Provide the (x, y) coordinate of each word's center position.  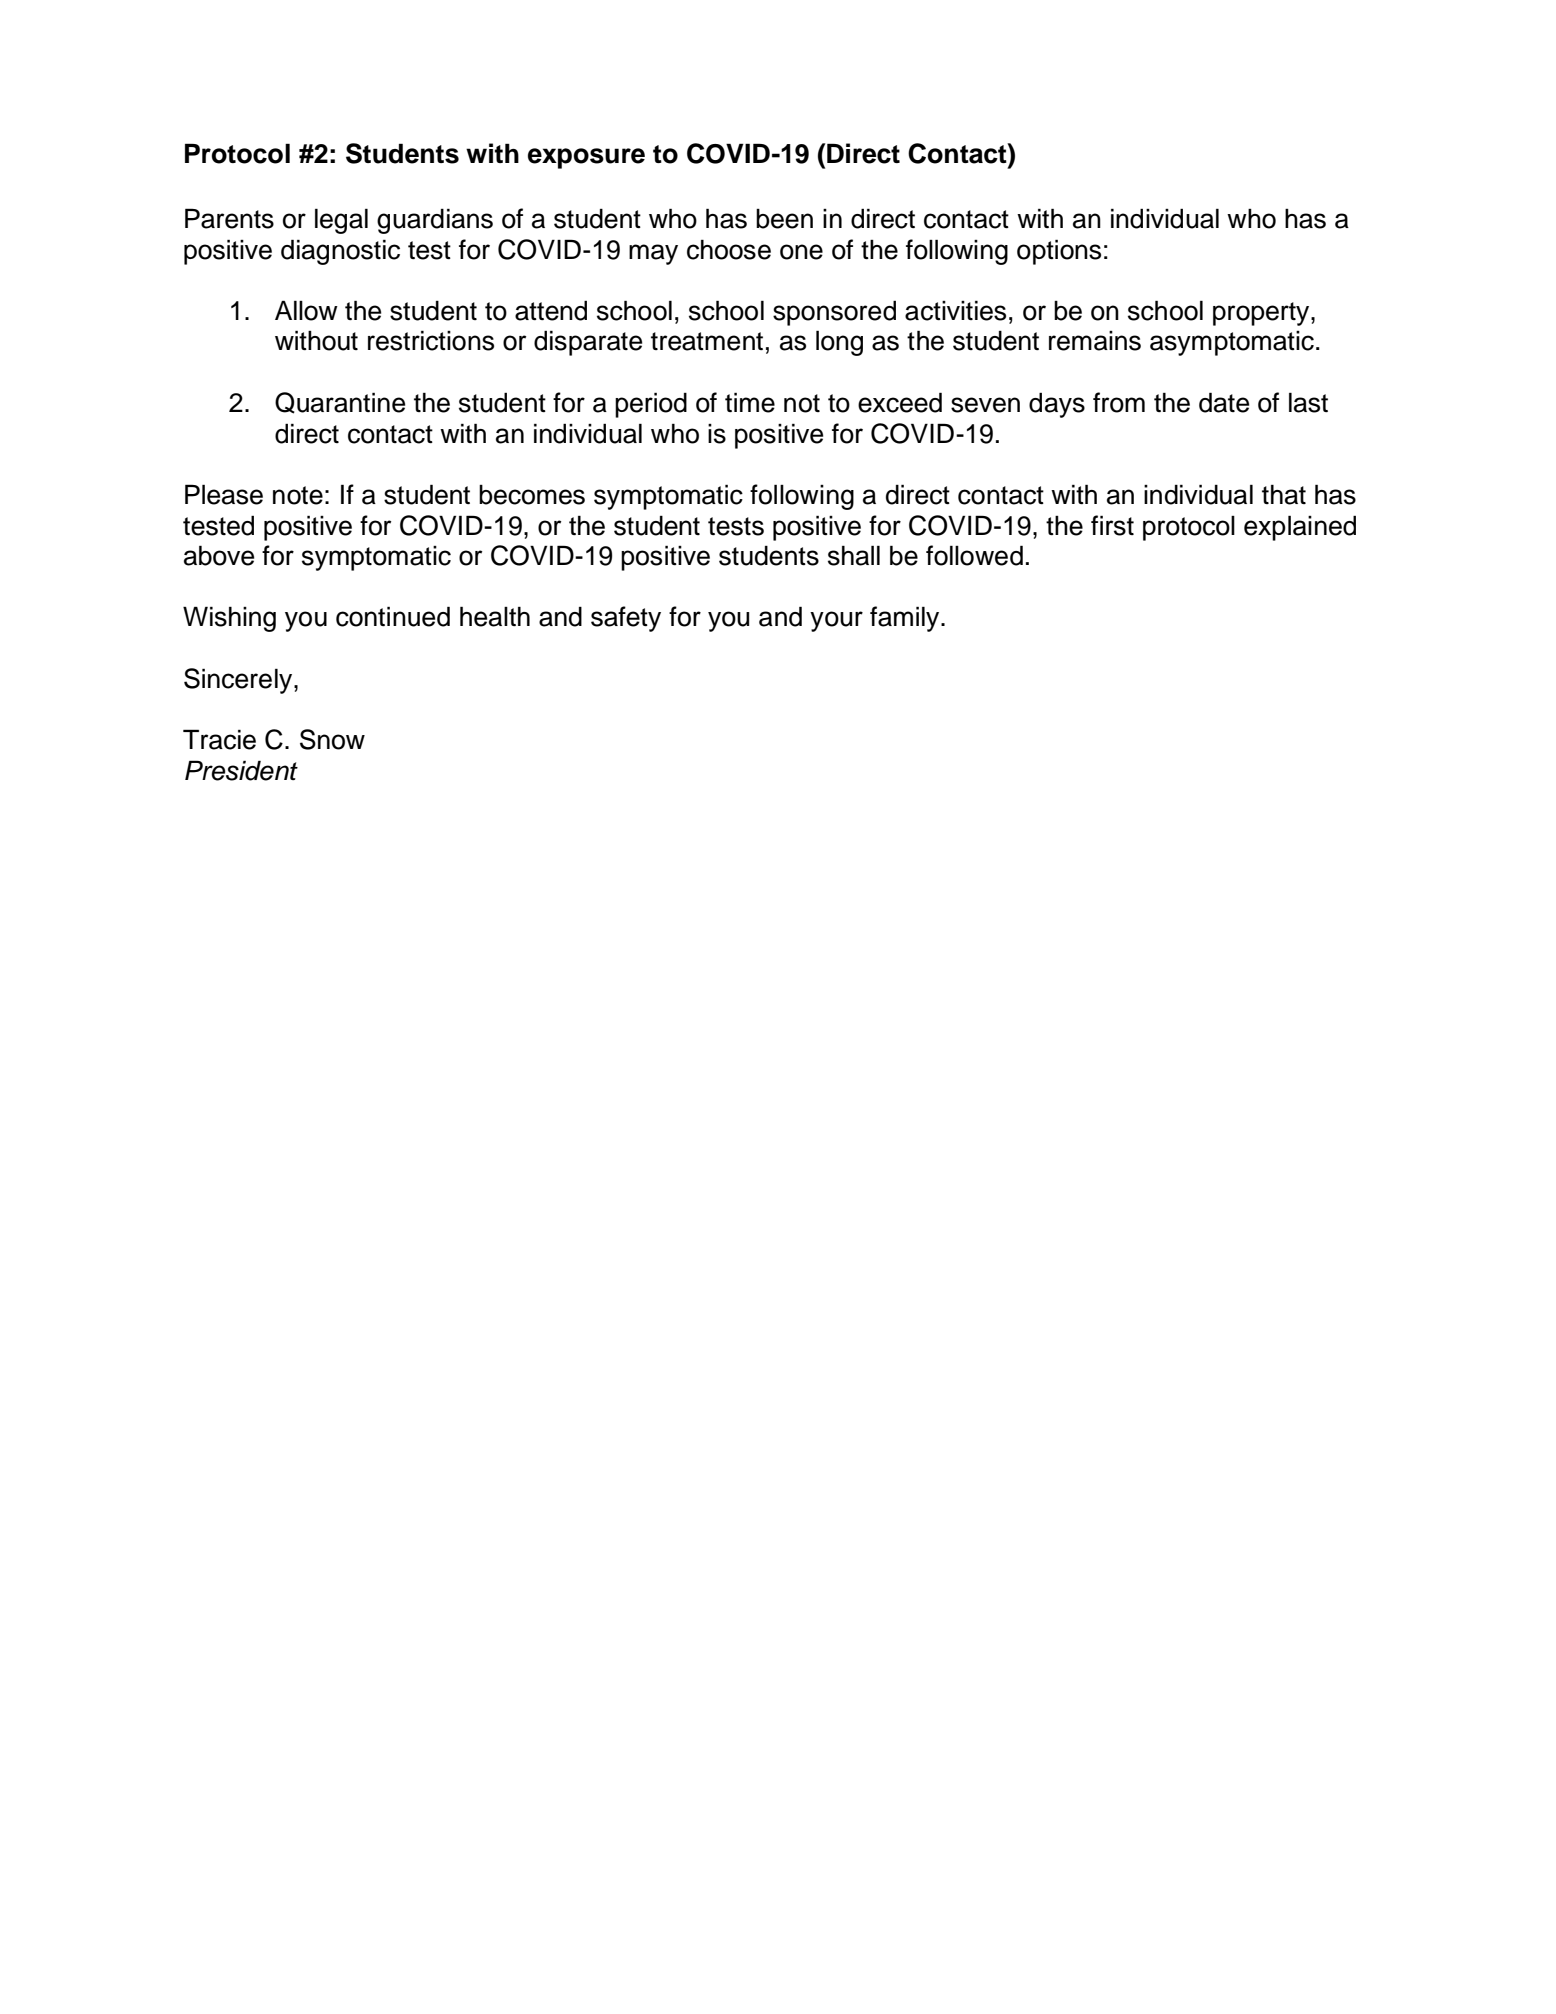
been (784, 219)
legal (341, 221)
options (1059, 252)
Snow (332, 739)
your (836, 621)
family (906, 619)
